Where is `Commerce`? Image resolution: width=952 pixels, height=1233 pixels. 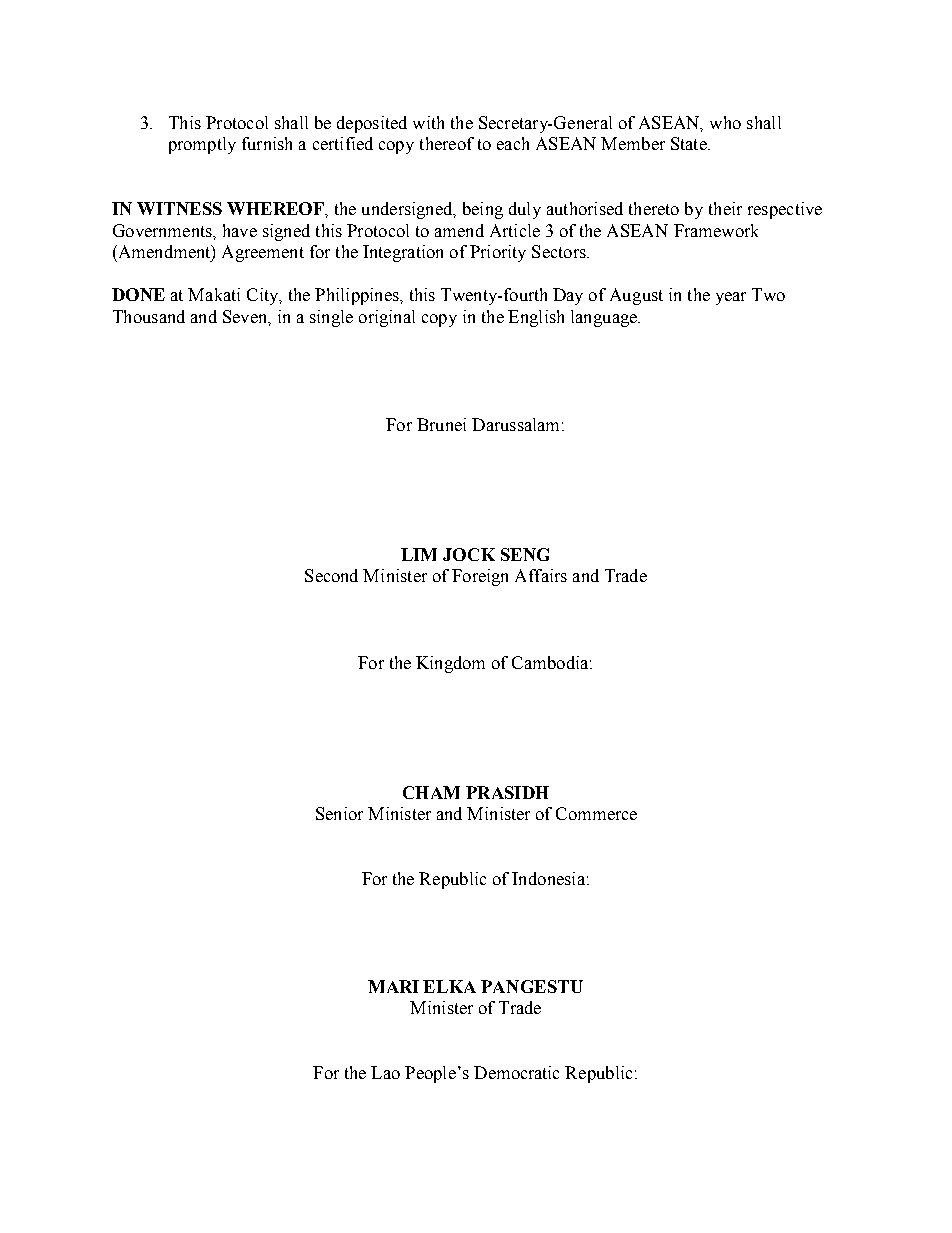
Commerce is located at coordinates (596, 813).
